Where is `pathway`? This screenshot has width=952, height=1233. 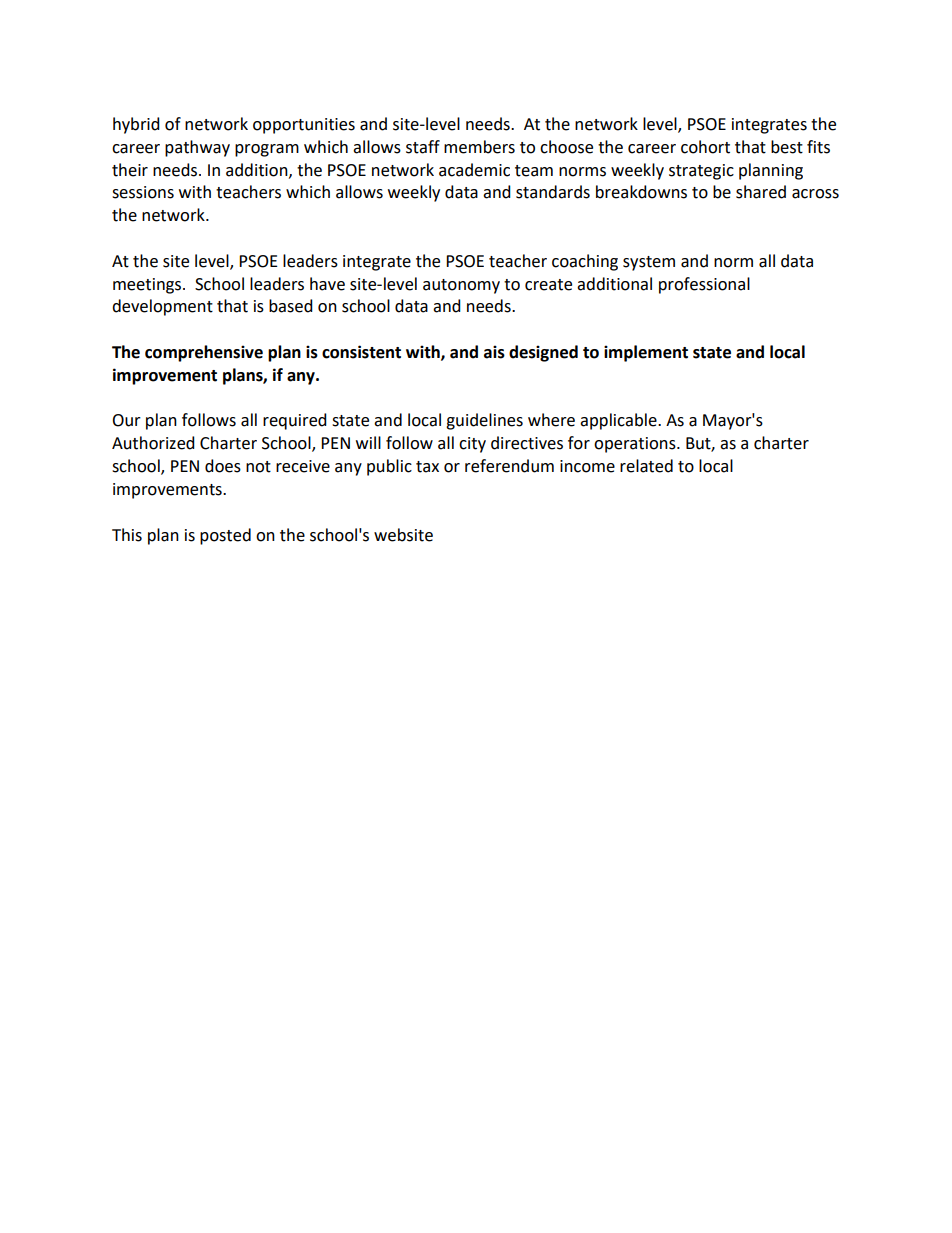 pathway is located at coordinates (197, 148).
